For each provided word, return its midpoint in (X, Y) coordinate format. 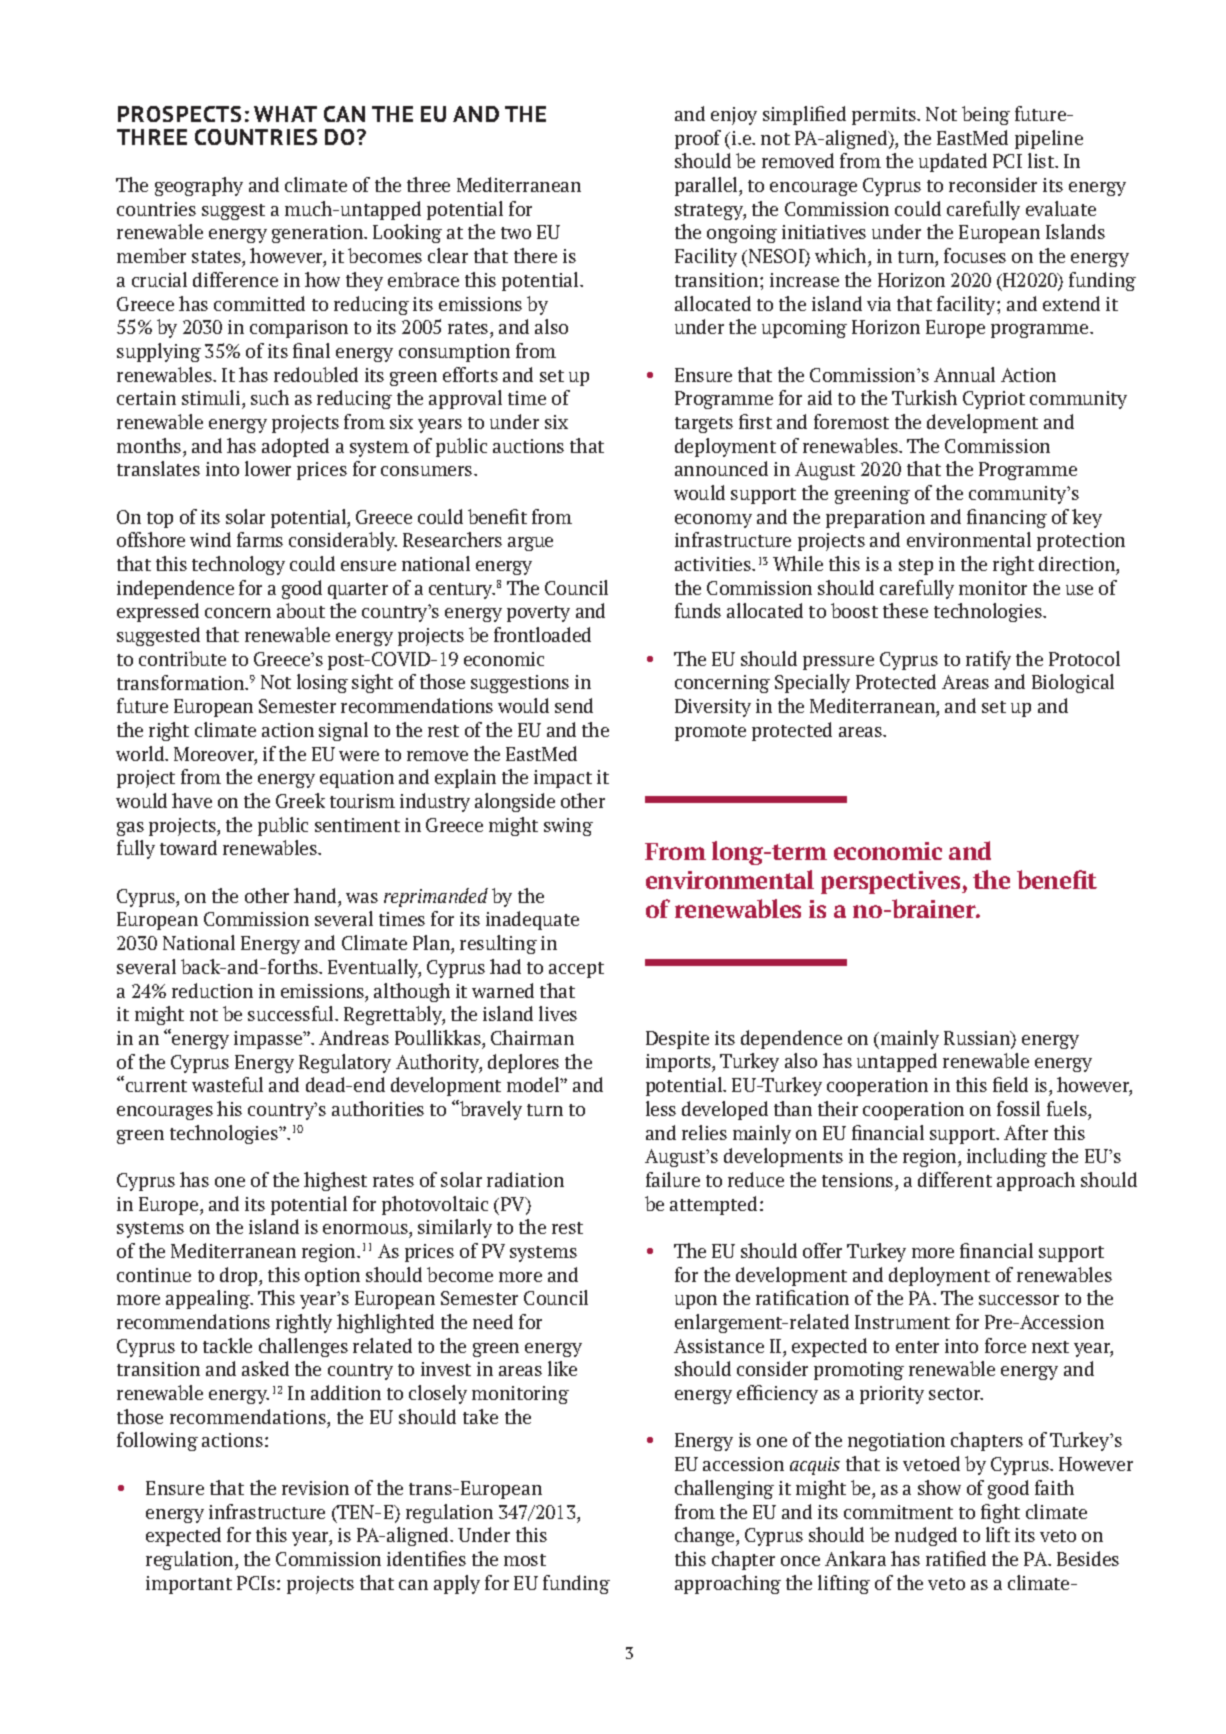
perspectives (892, 882)
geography (199, 186)
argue (530, 544)
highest (335, 1181)
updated (953, 162)
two (516, 233)
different (955, 1179)
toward (188, 847)
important (189, 1585)
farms (260, 539)
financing (1007, 518)
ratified (956, 1558)
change (706, 1536)
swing (568, 827)
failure (673, 1179)
